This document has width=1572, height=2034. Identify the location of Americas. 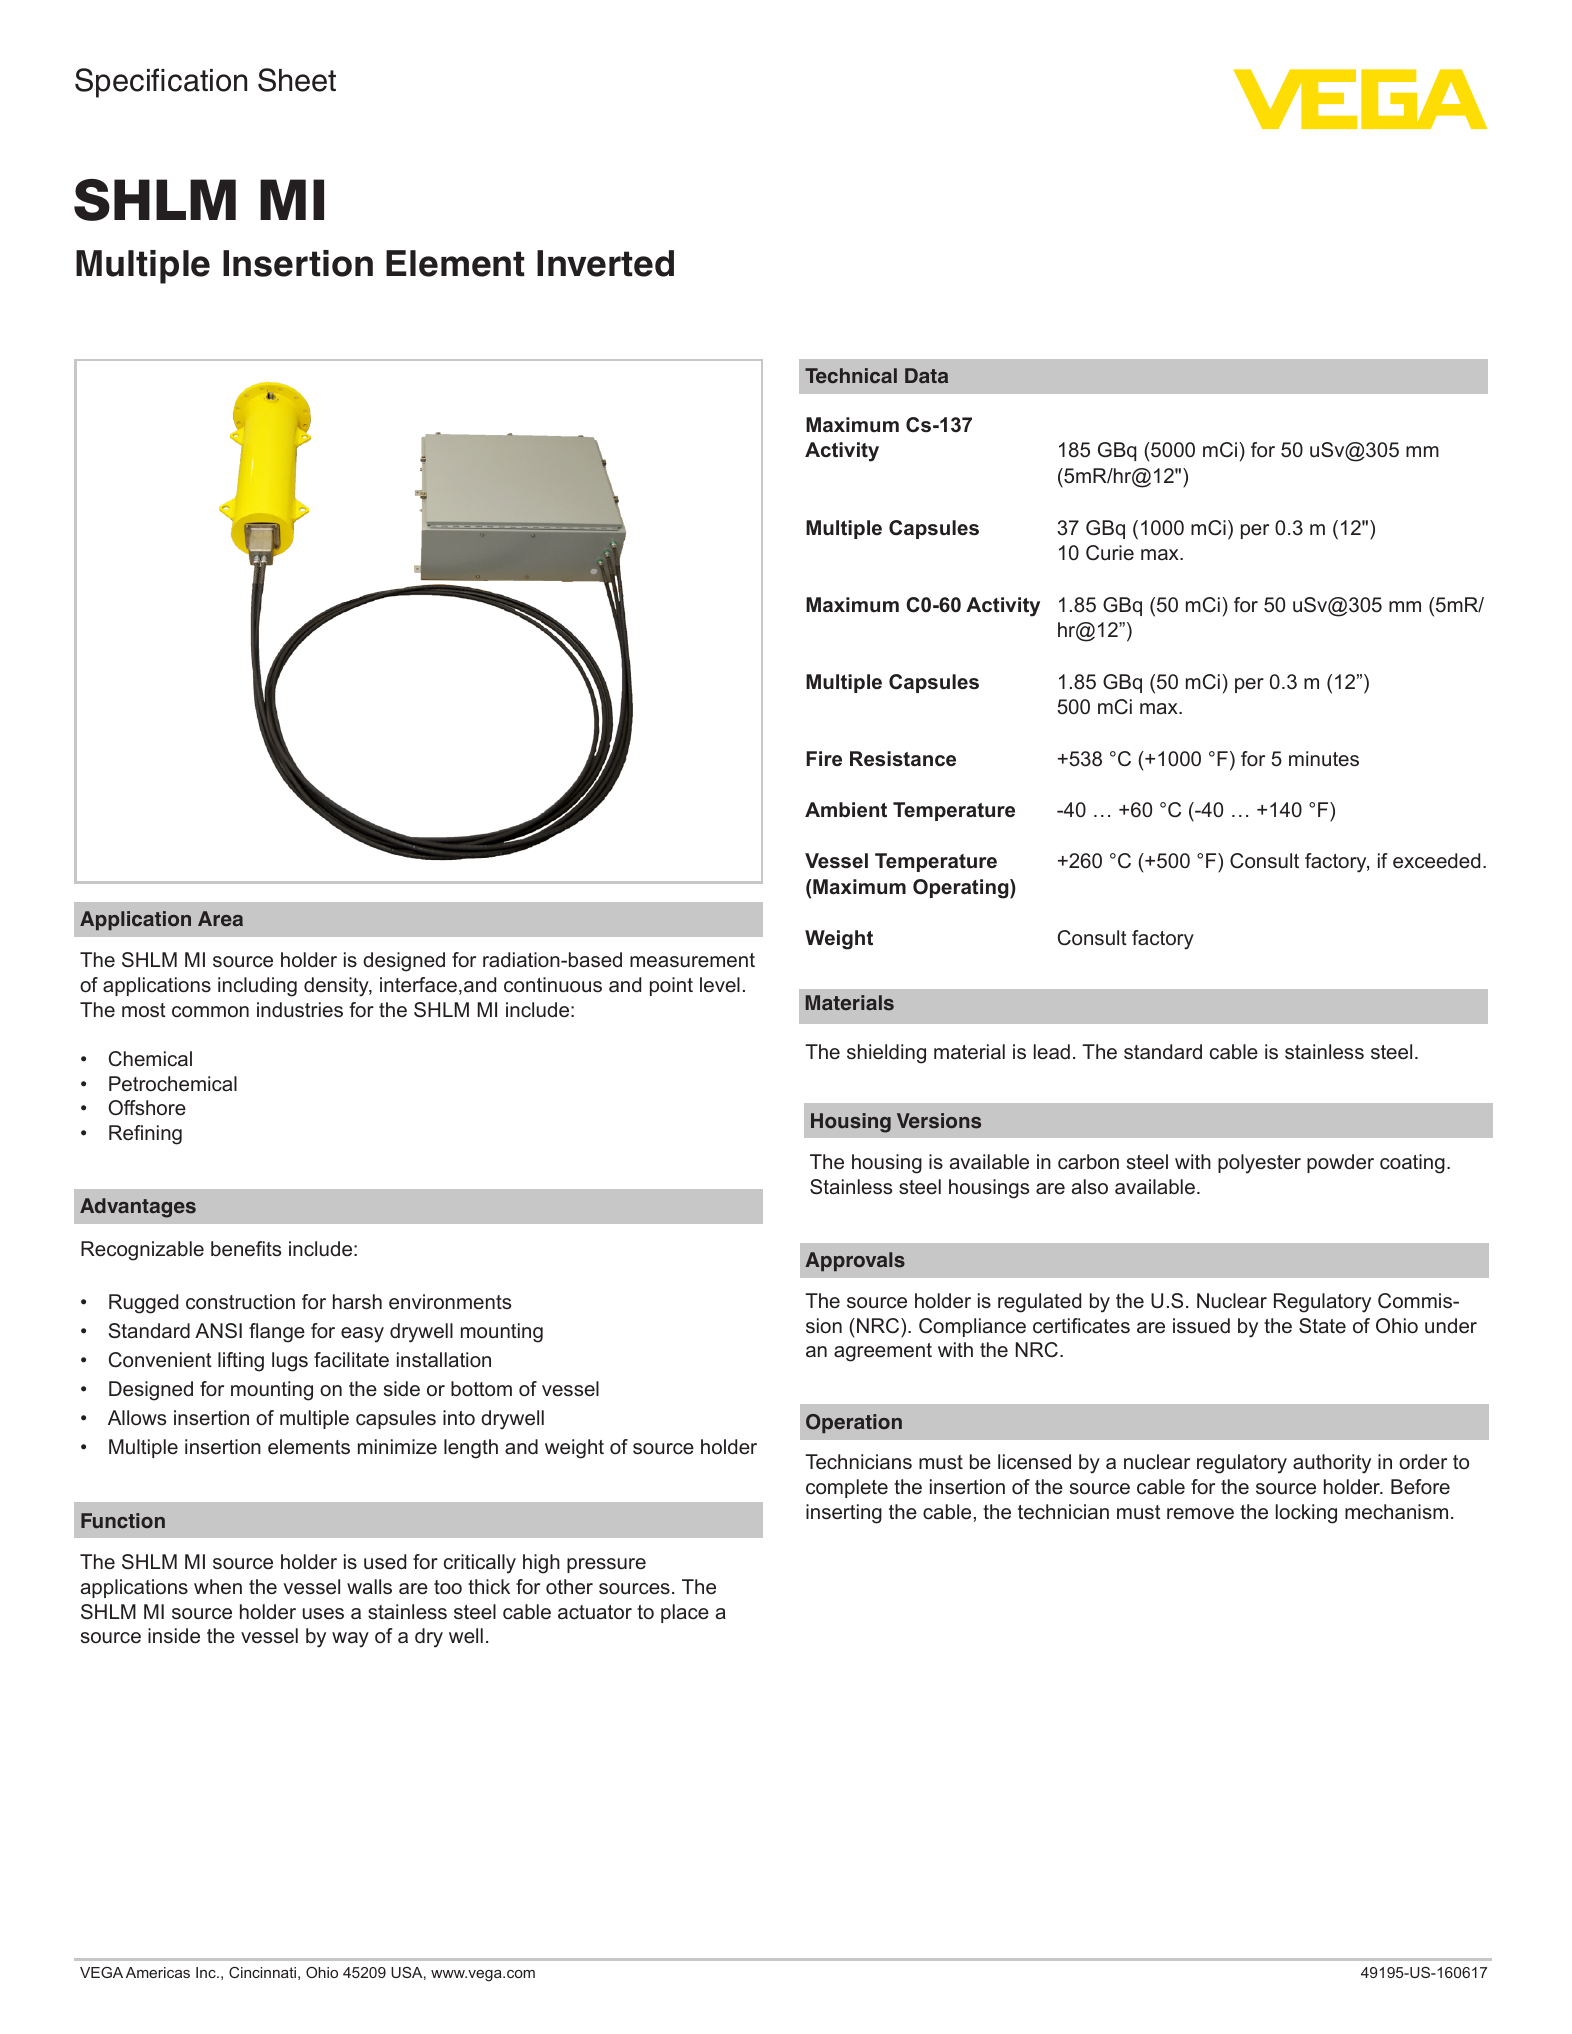
(158, 1972).
